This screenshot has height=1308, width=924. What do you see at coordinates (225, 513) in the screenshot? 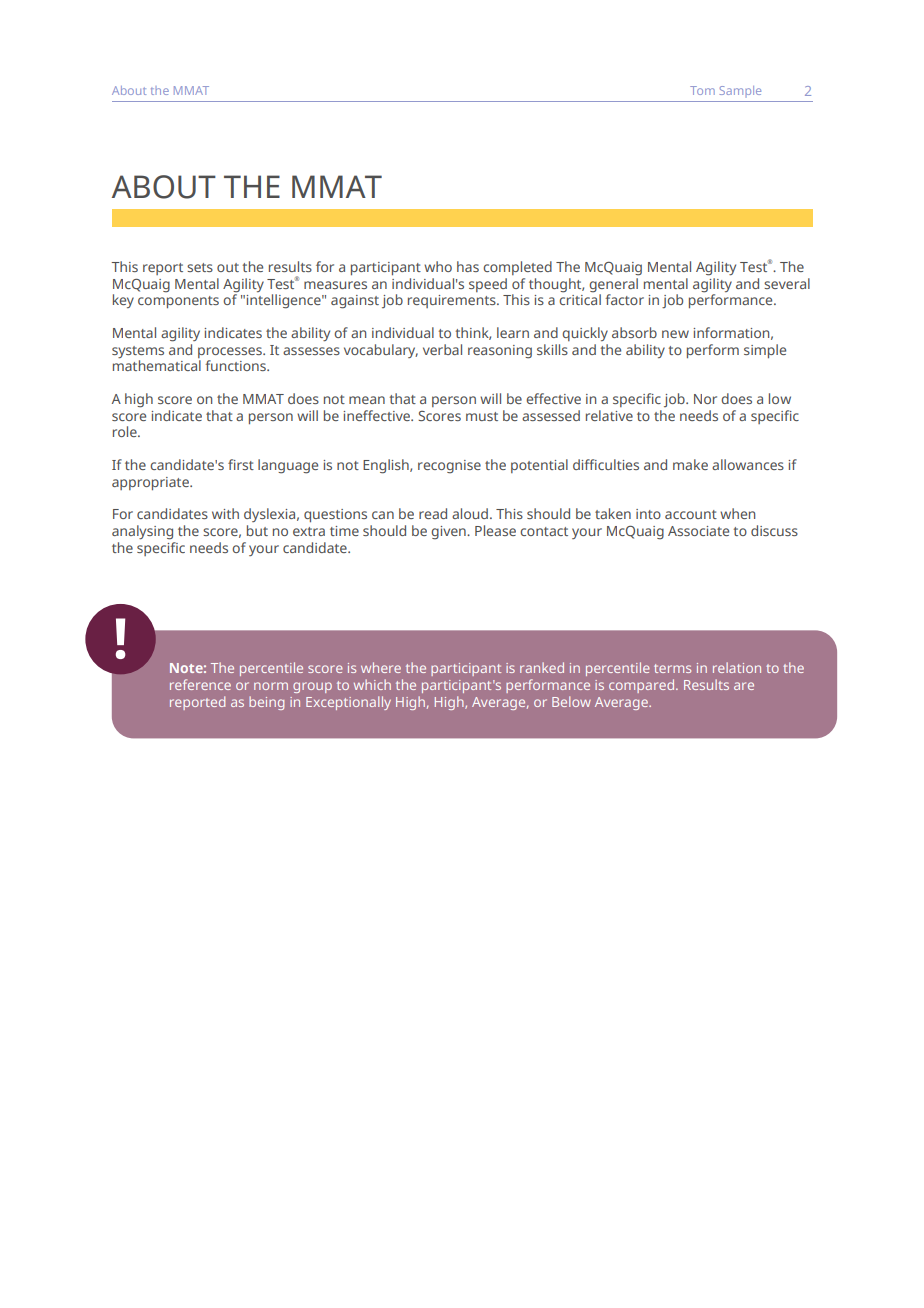
I see `with` at bounding box center [225, 513].
